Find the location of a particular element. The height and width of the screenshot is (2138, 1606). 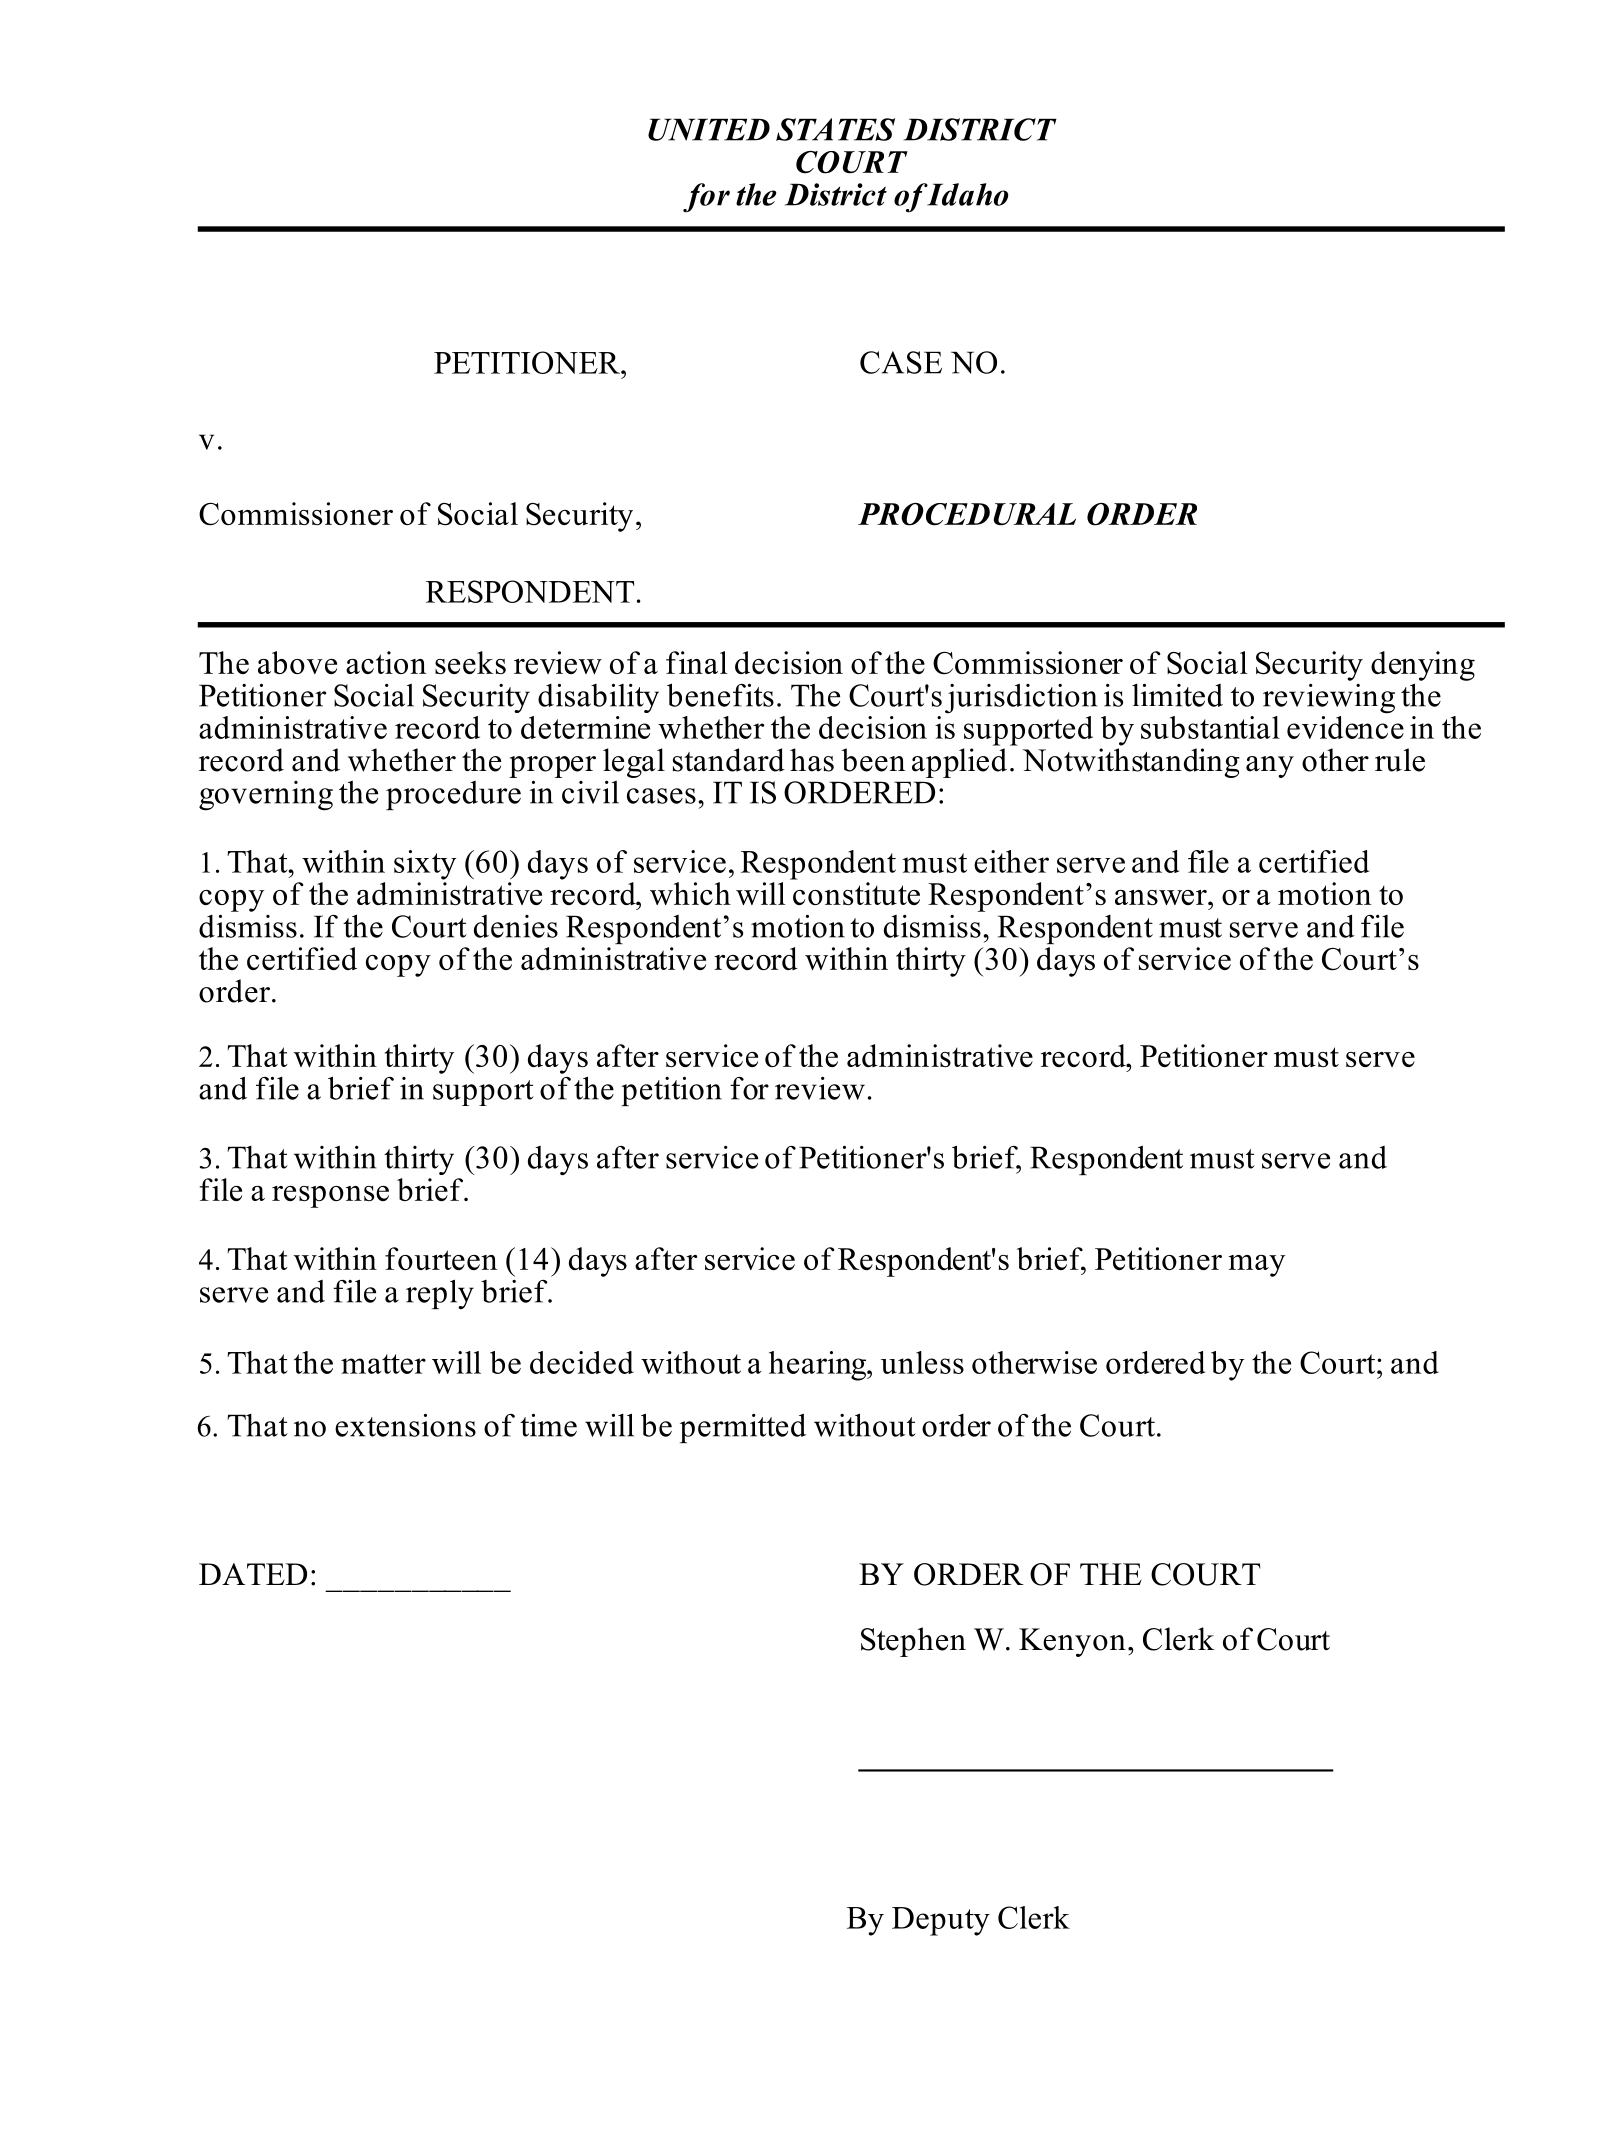

final is located at coordinates (696, 662).
